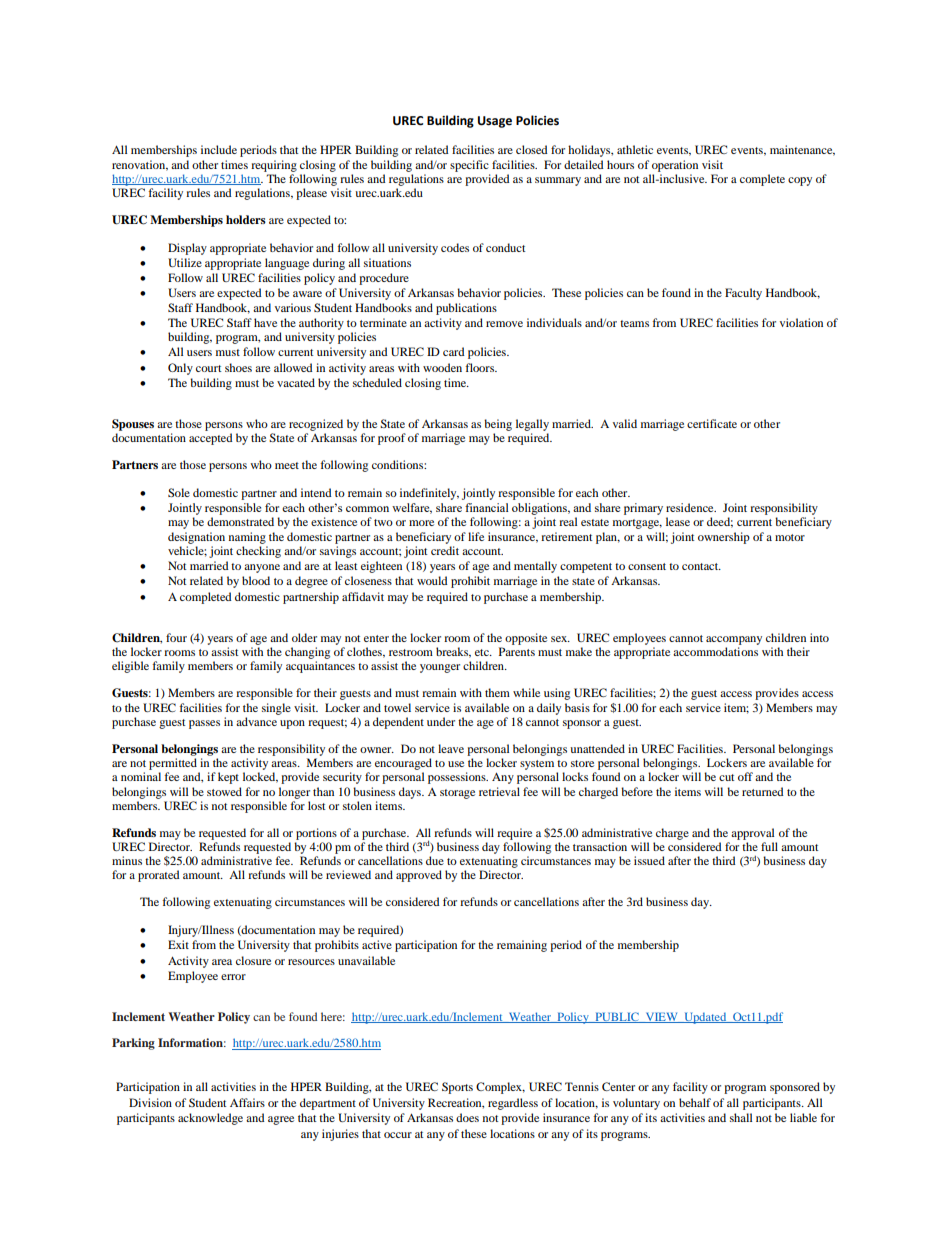 This page has height=1233, width=952. What do you see at coordinates (467, 1117) in the page?
I see `does` at bounding box center [467, 1117].
